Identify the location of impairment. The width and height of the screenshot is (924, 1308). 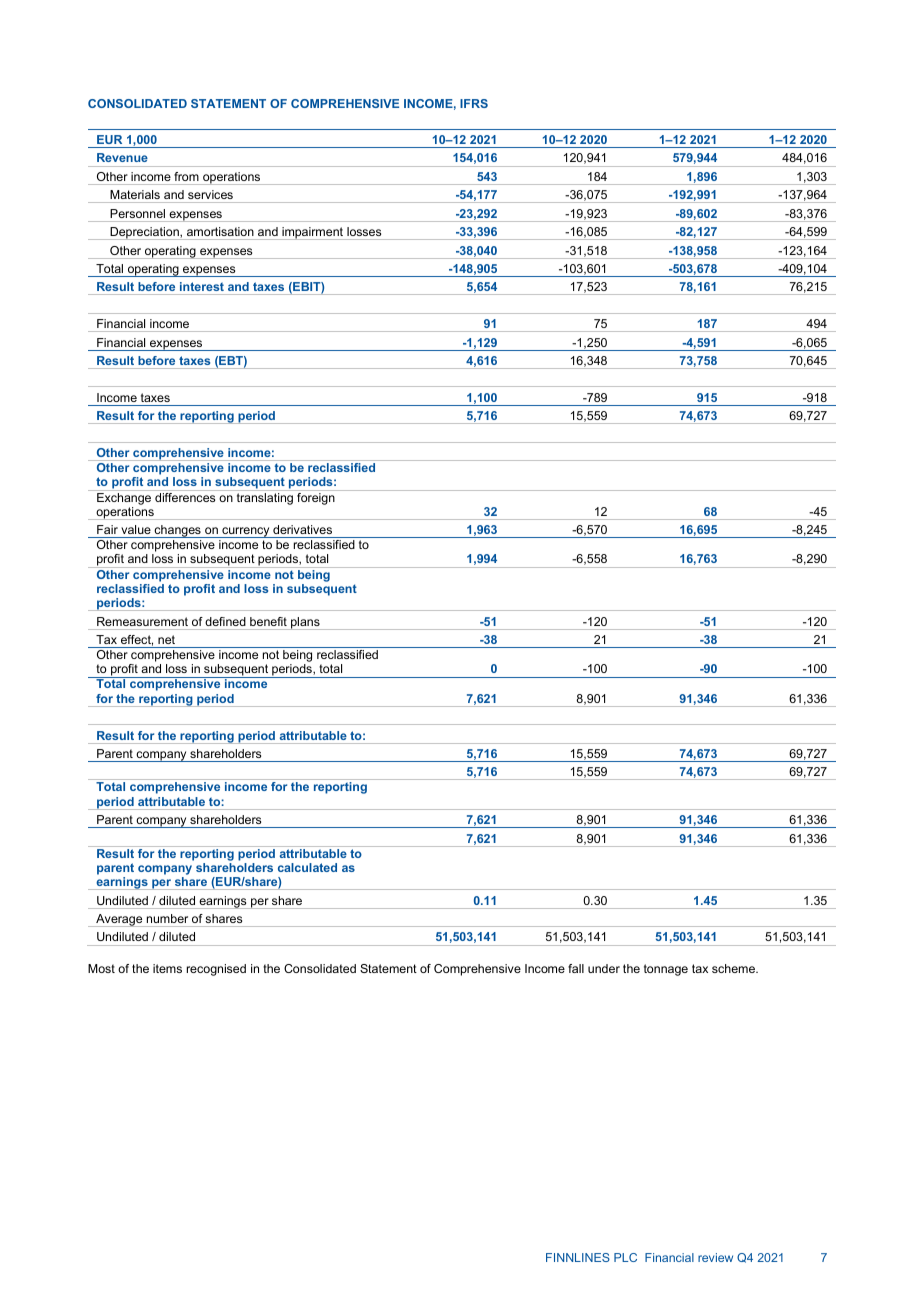
(313, 233).
